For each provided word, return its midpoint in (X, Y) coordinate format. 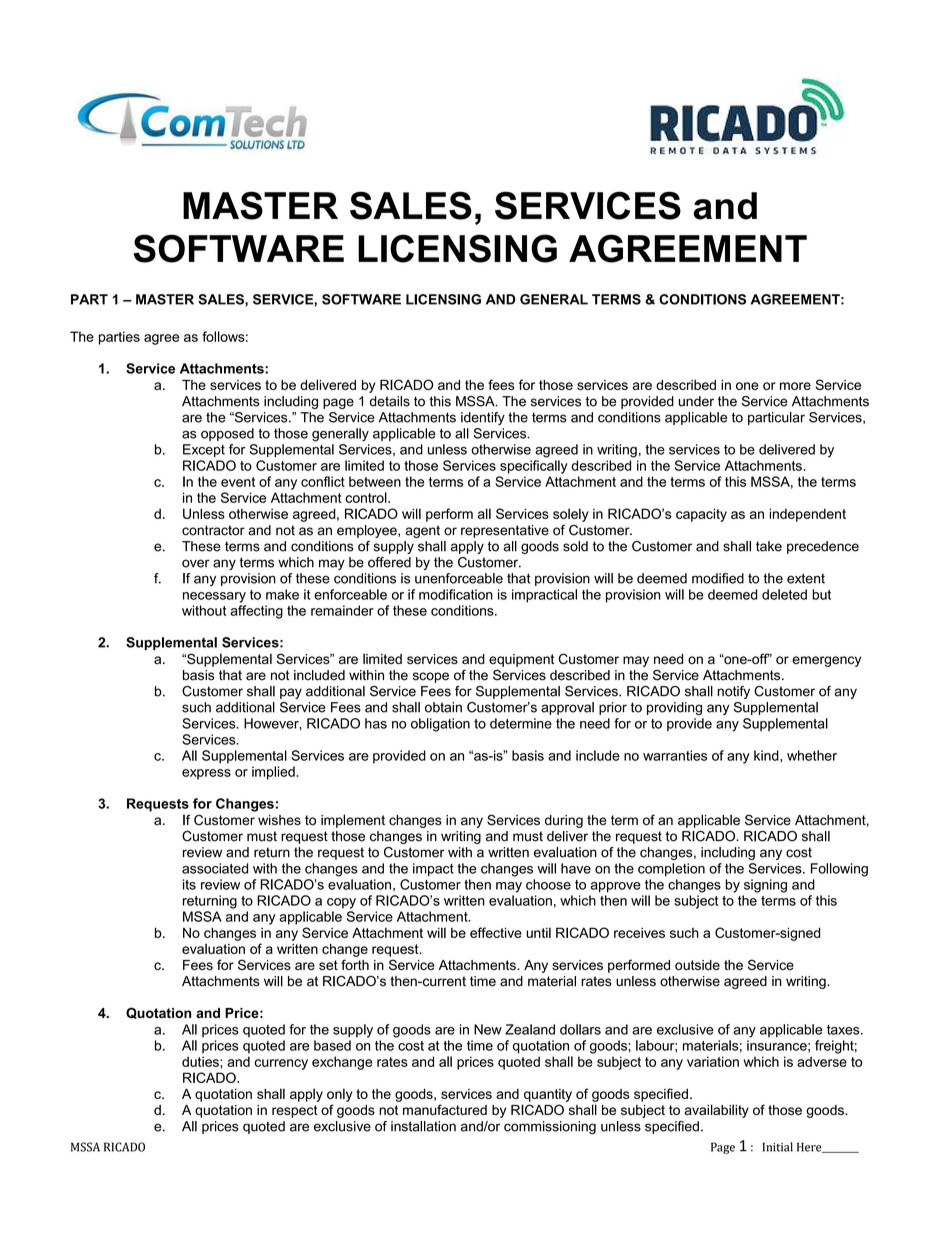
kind (767, 755)
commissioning (550, 1127)
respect (295, 1111)
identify (483, 418)
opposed (227, 434)
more (795, 386)
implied (274, 773)
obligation (440, 725)
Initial (778, 1147)
